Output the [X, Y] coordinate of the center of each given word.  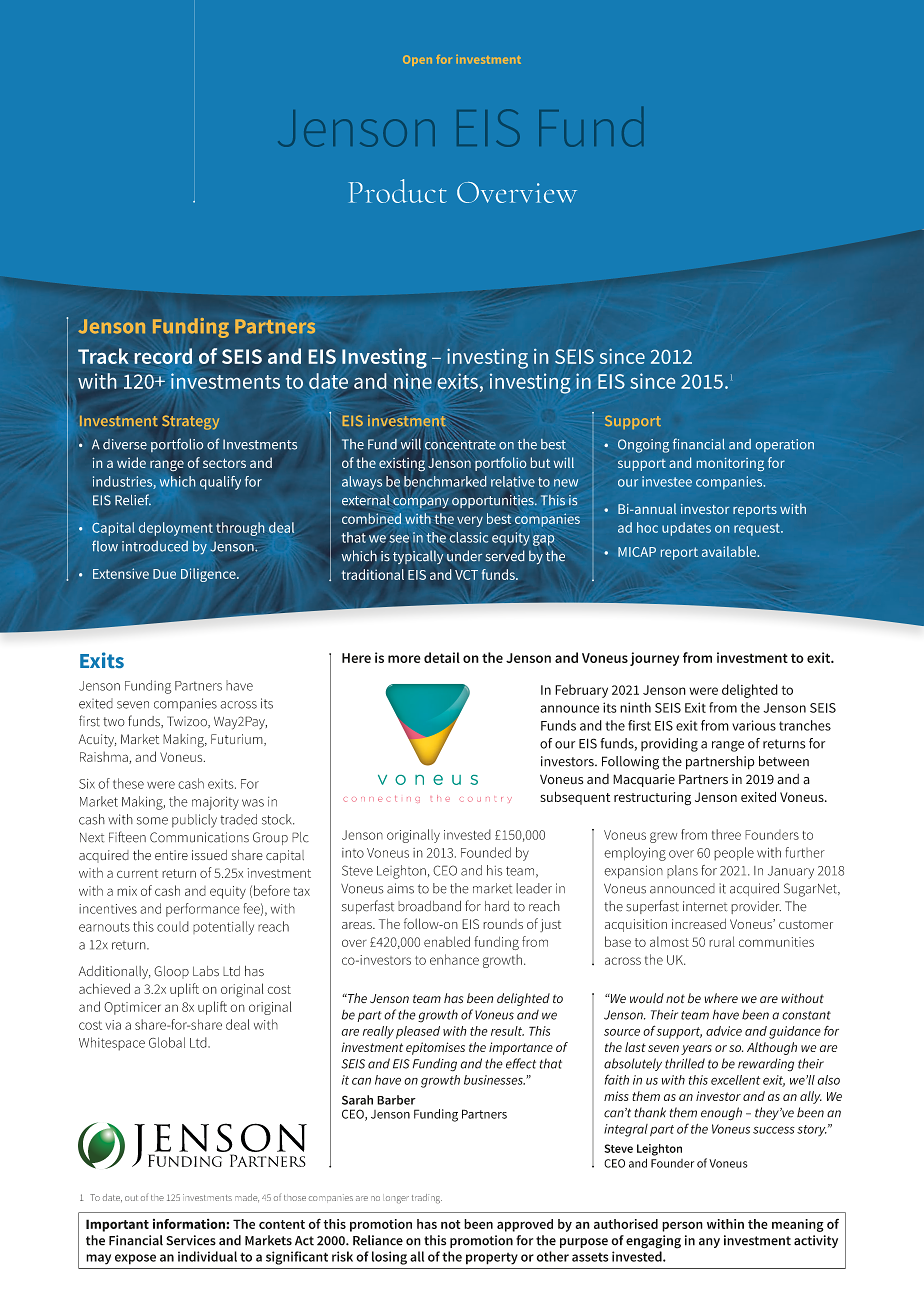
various [754, 725]
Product [398, 191]
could [173, 926]
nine [413, 381]
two [114, 722]
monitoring [730, 464]
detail [442, 657]
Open [417, 60]
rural [722, 941]
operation [785, 445]
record [163, 356]
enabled [447, 941]
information [190, 1224]
